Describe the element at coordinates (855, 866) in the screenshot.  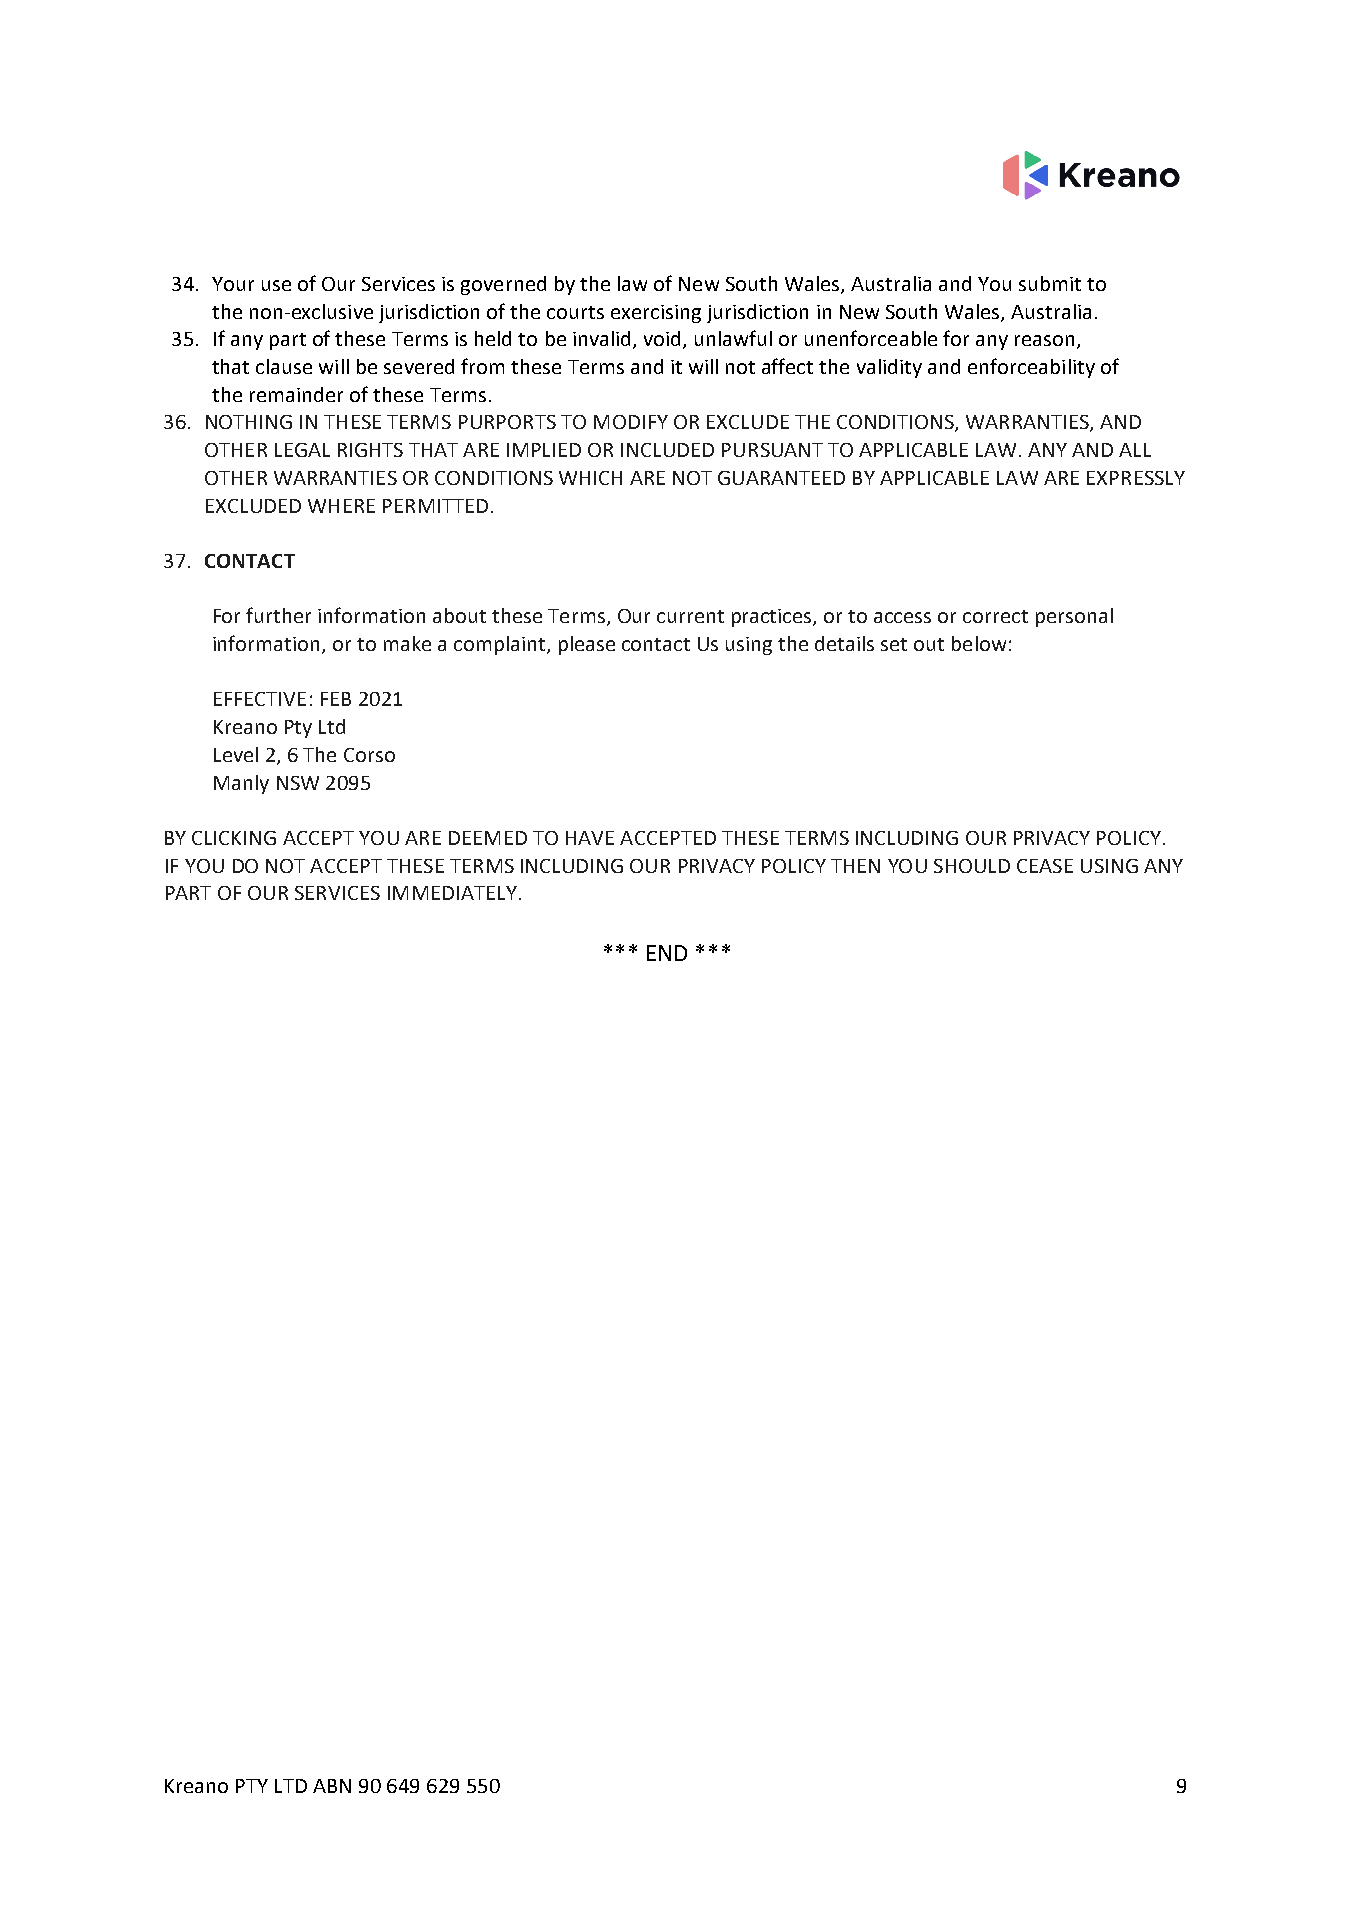
I see `THEN` at that location.
